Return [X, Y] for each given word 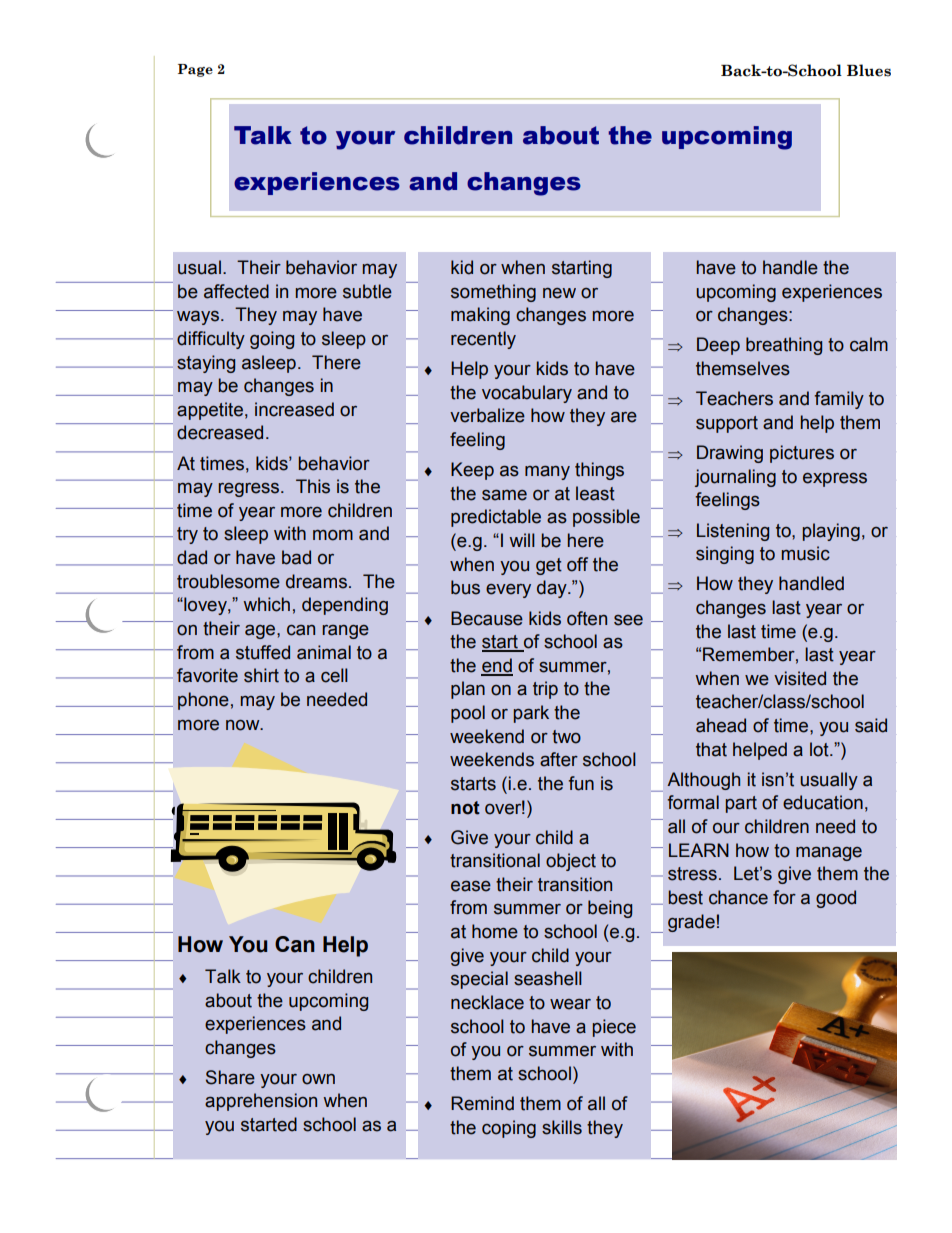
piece [614, 1028]
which [266, 604]
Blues [869, 70]
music [806, 553]
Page [195, 70]
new [559, 293]
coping [509, 1129]
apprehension [261, 1102]
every [508, 591]
